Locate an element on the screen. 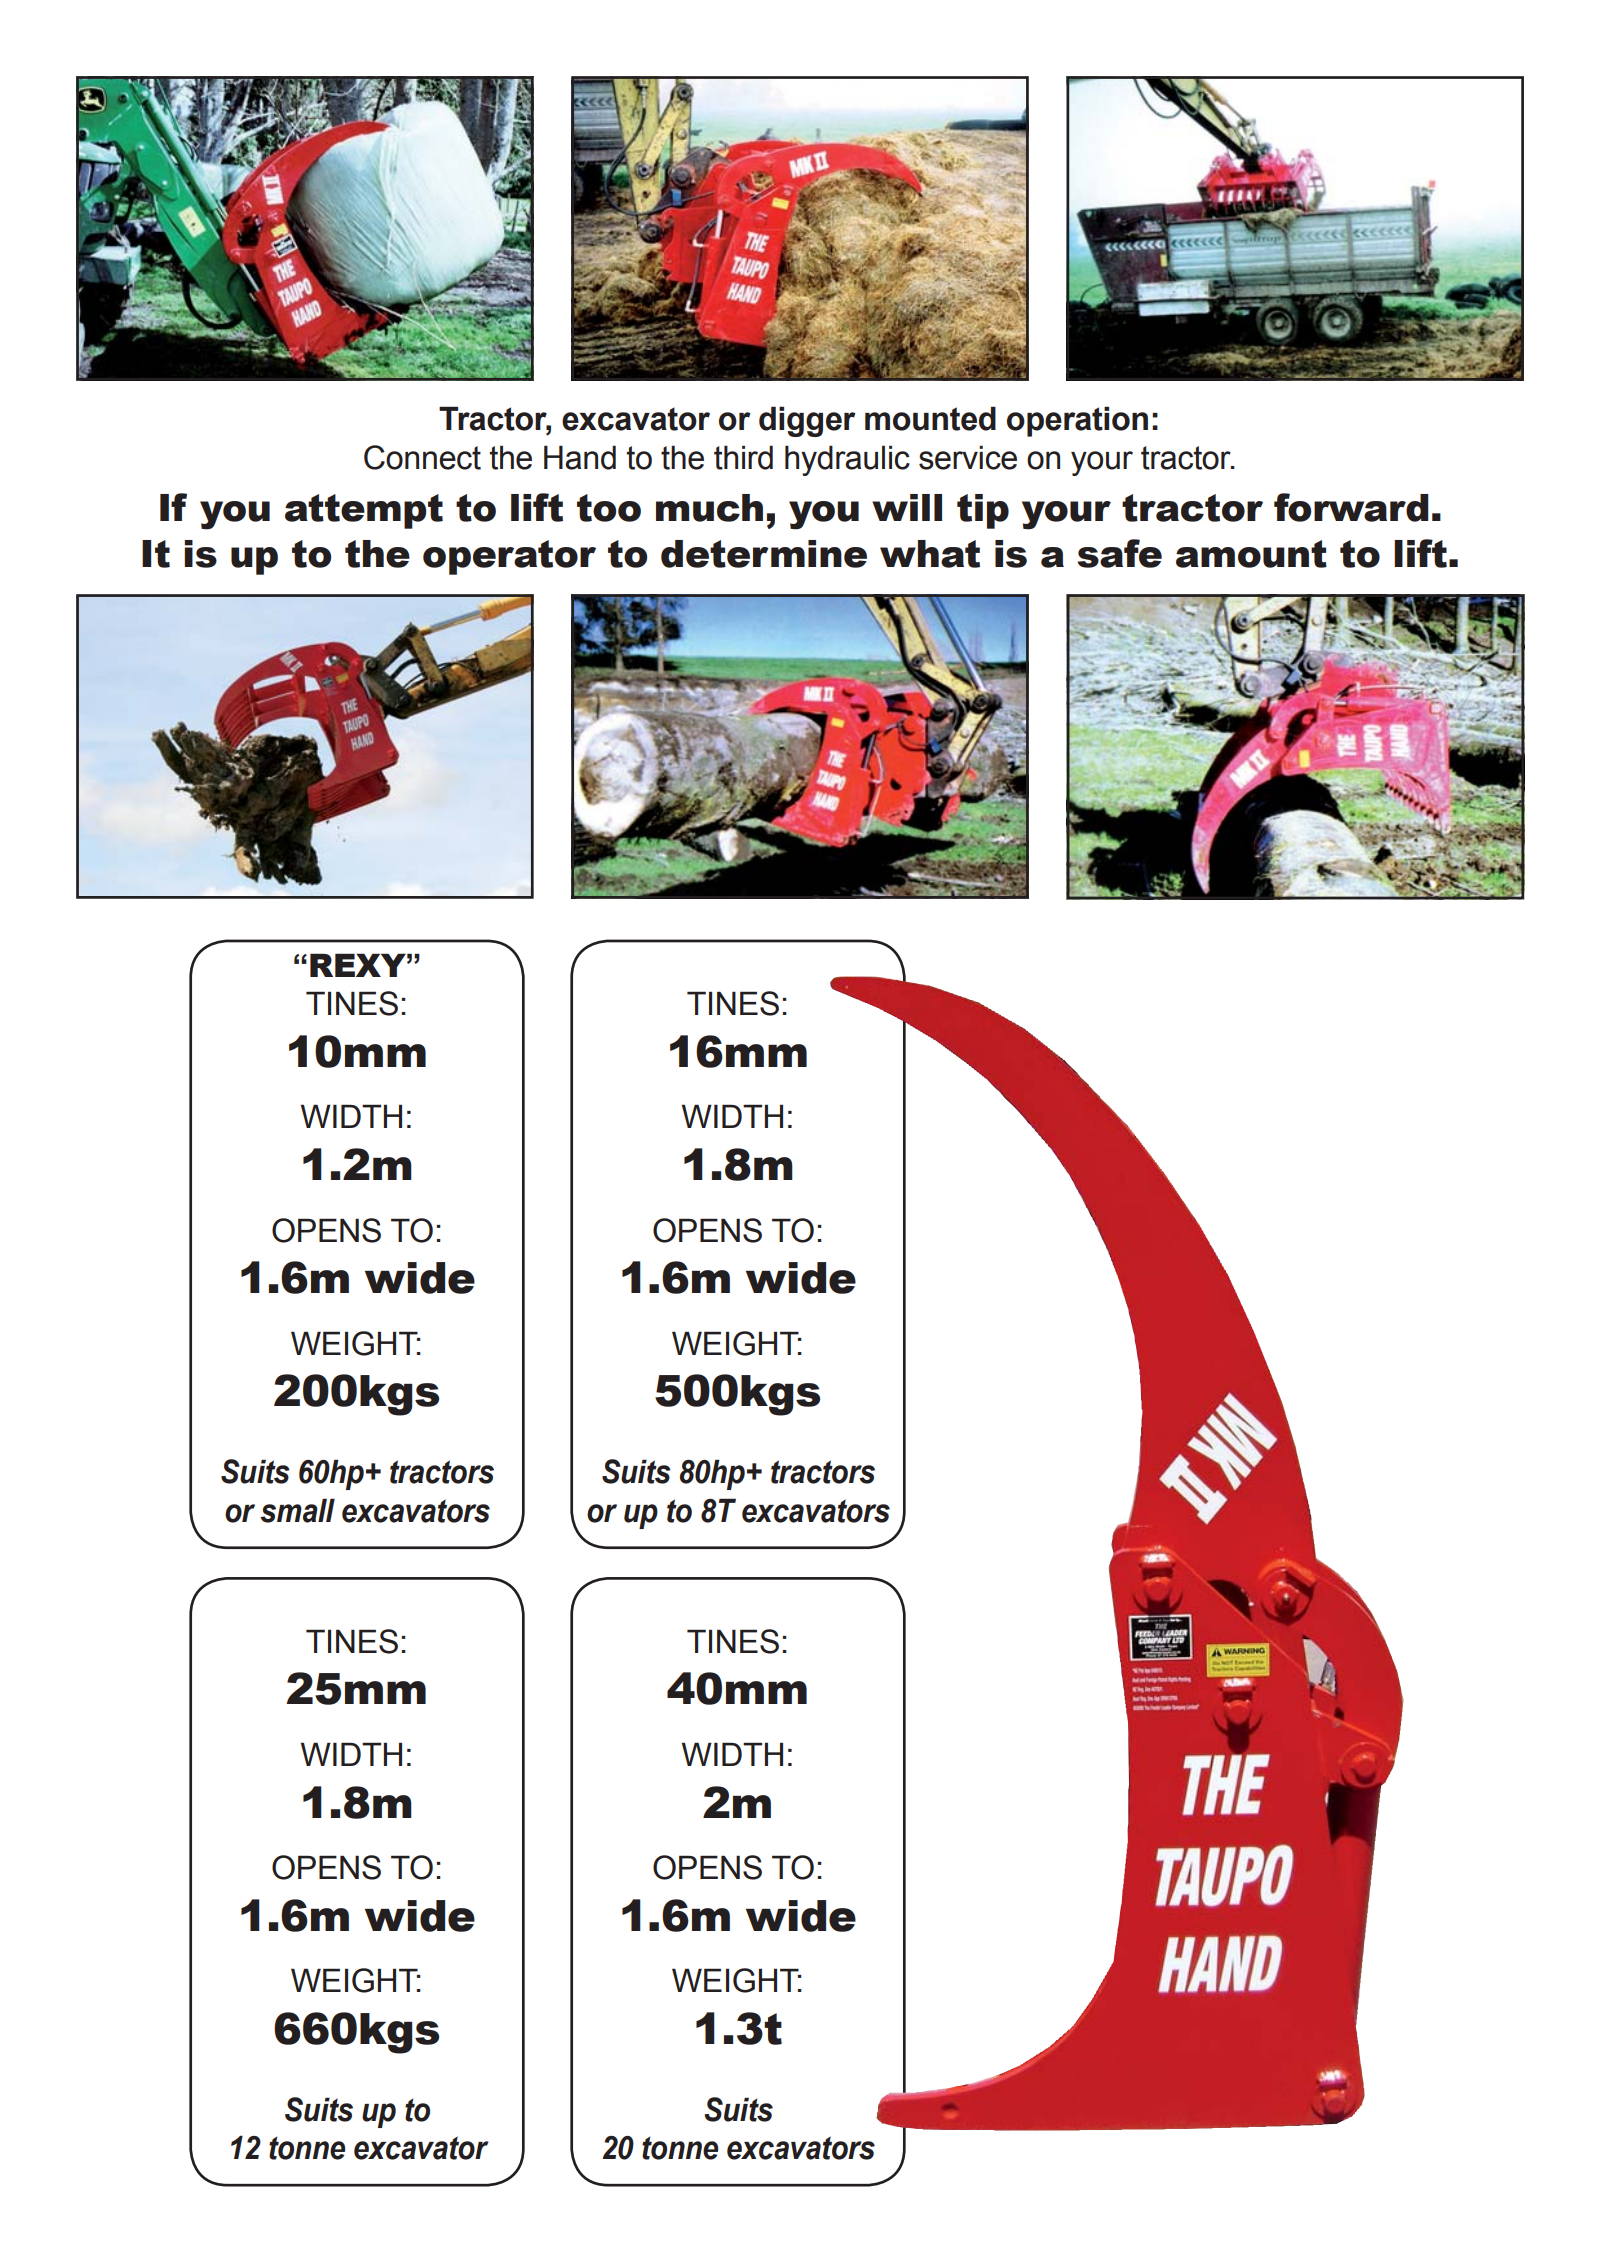  amount is located at coordinates (1251, 554).
